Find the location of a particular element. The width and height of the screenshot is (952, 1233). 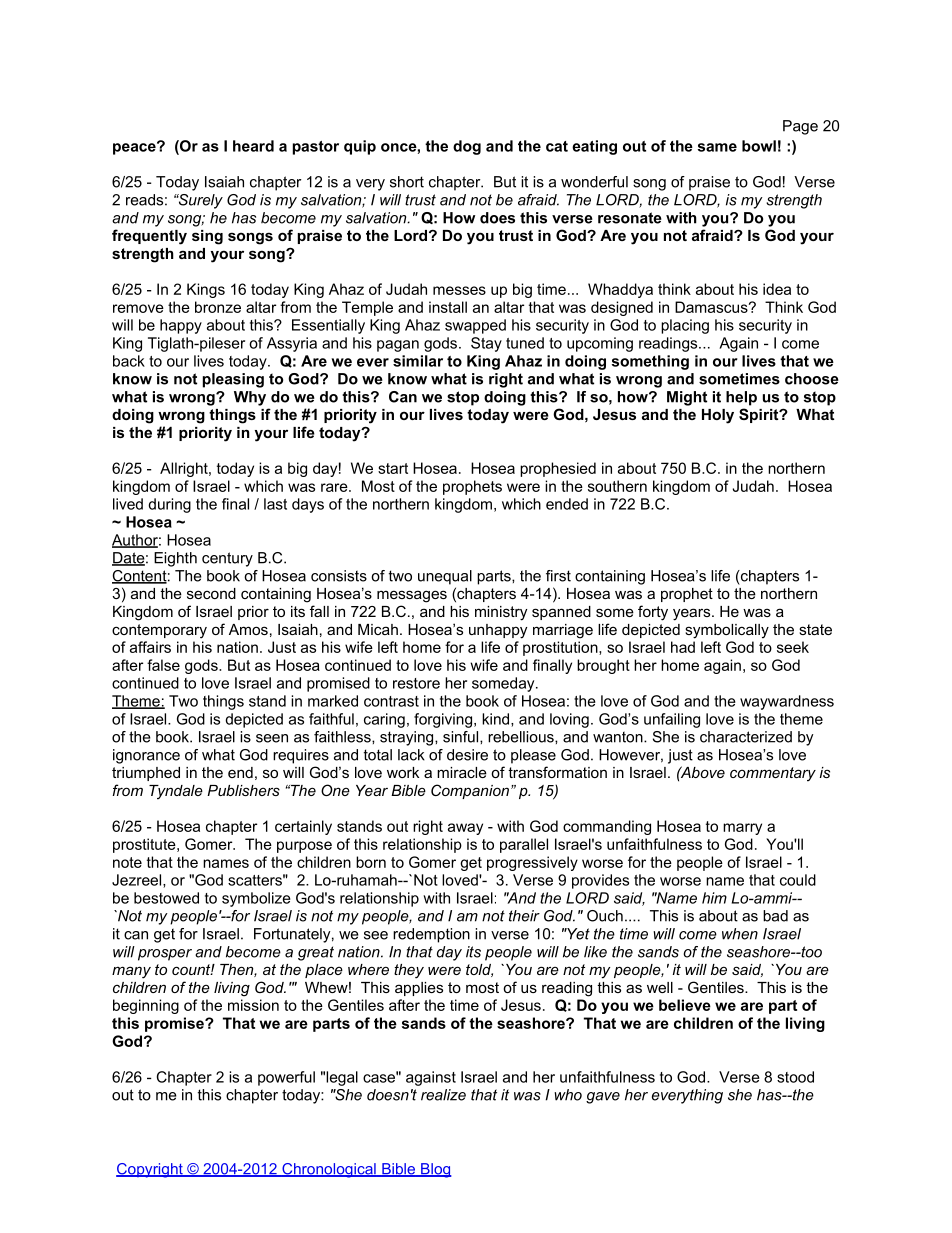

powerful is located at coordinates (286, 1078).
